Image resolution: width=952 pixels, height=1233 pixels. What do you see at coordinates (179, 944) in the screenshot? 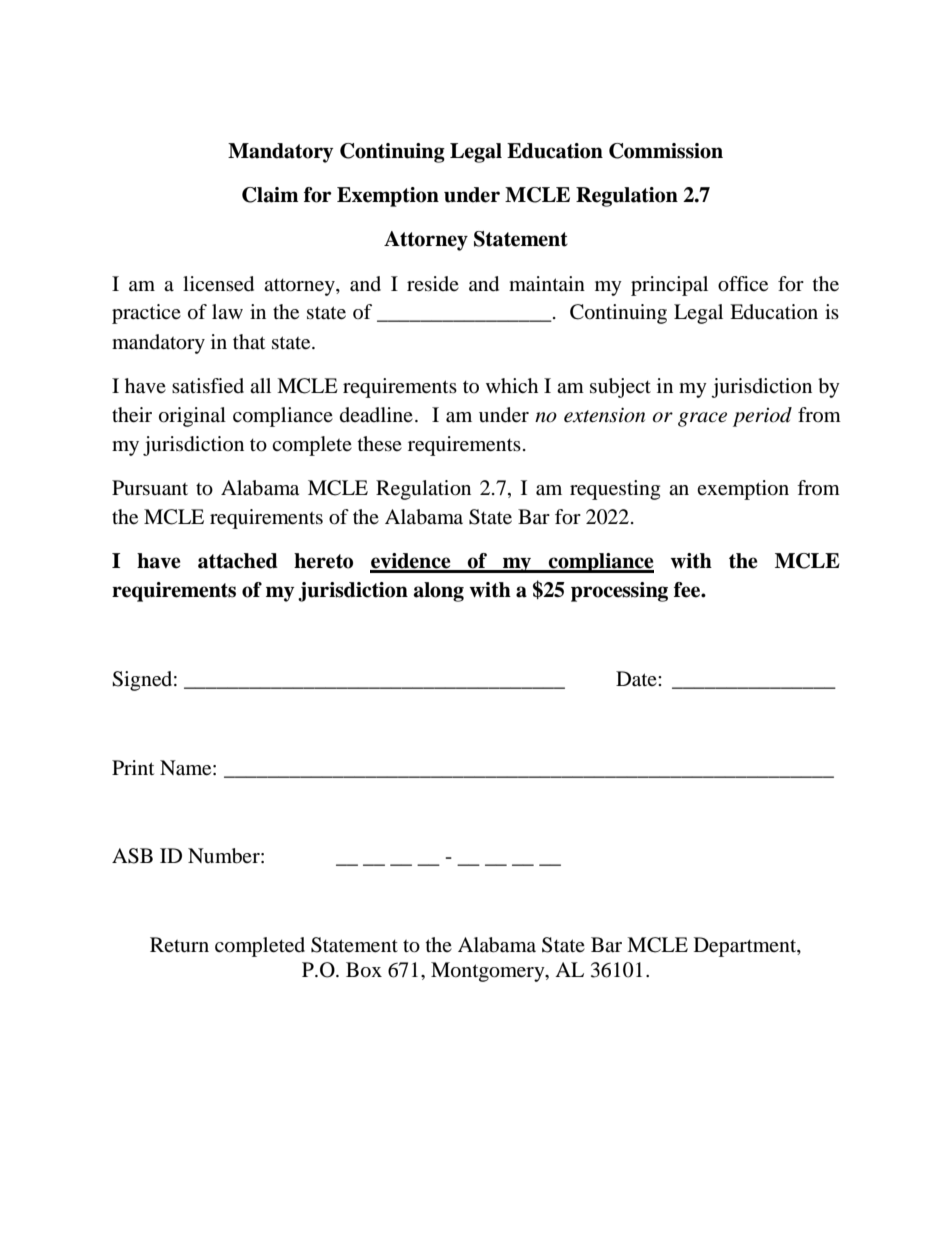
I see `Return` at bounding box center [179, 944].
